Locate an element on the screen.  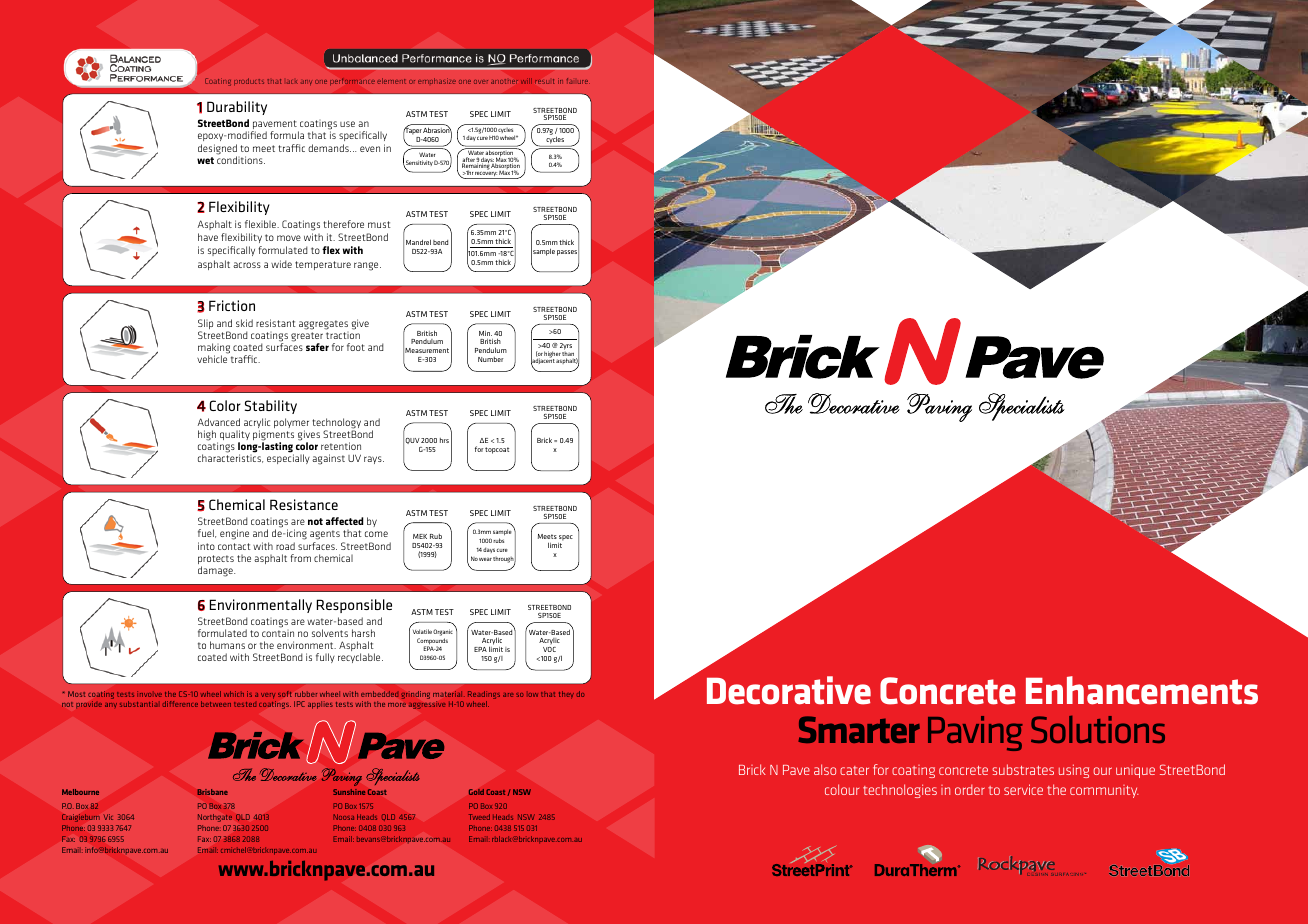
Durability is located at coordinates (237, 108).
